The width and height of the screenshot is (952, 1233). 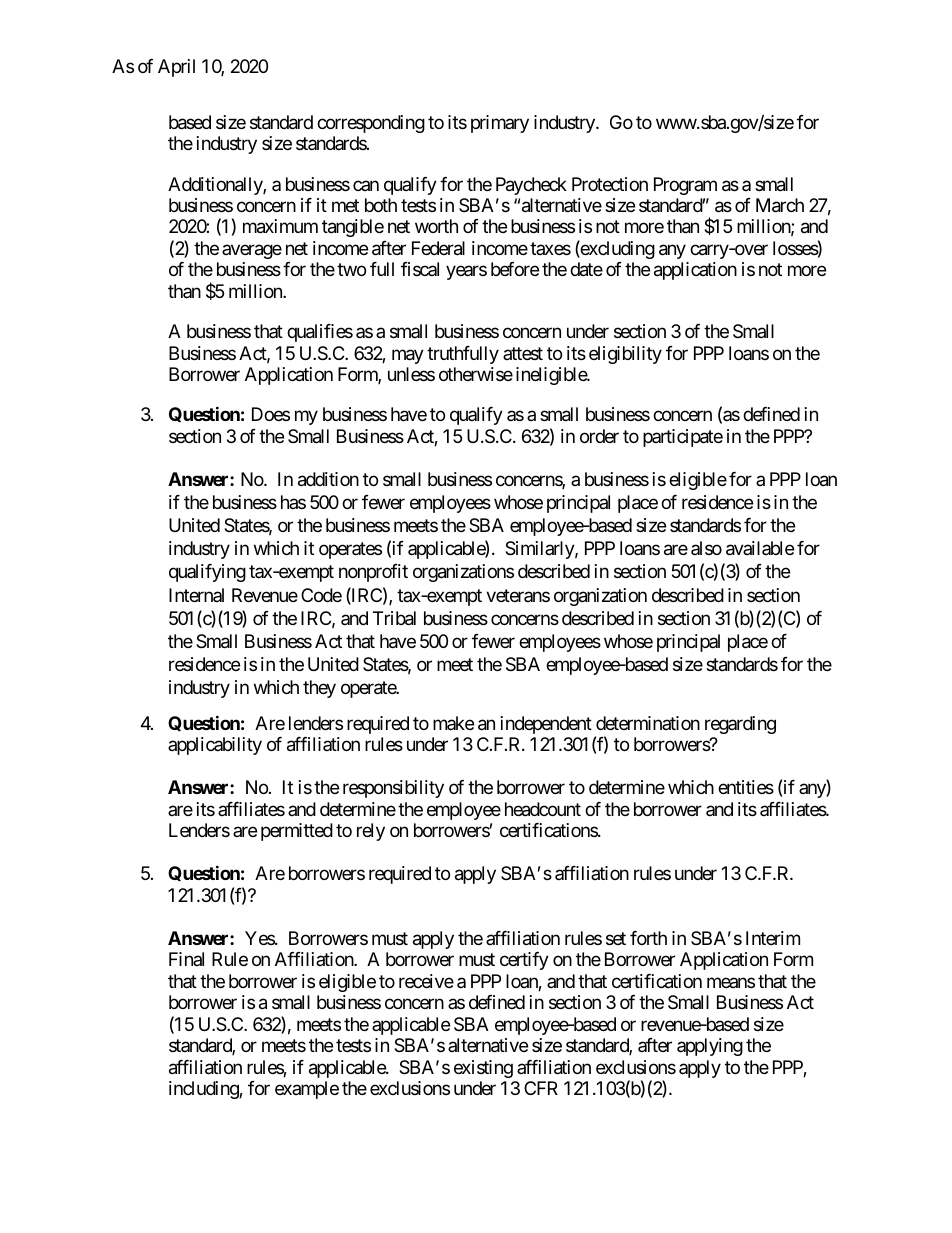 I want to click on April, so click(x=176, y=68).
